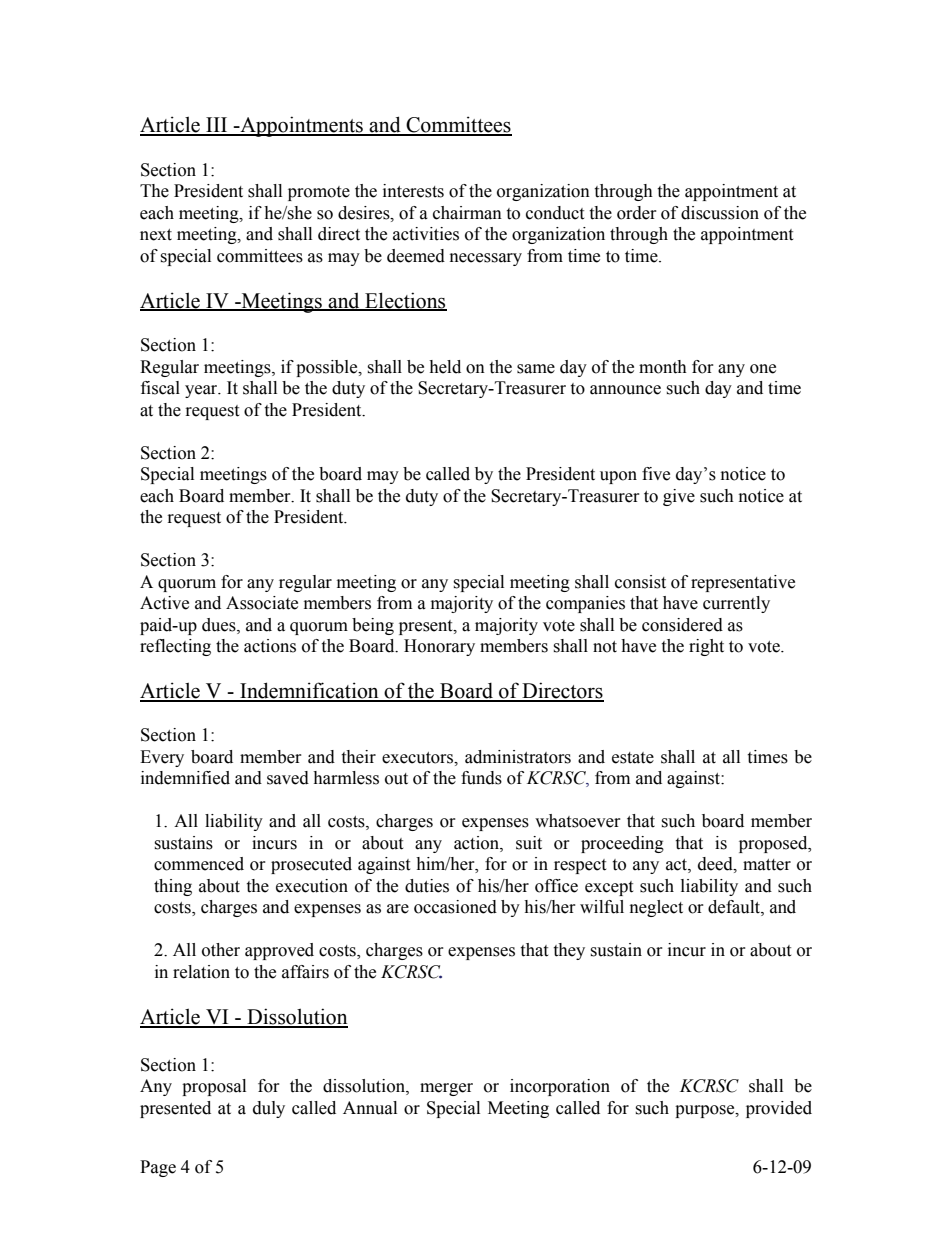 The image size is (952, 1233). I want to click on duly, so click(269, 1109).
